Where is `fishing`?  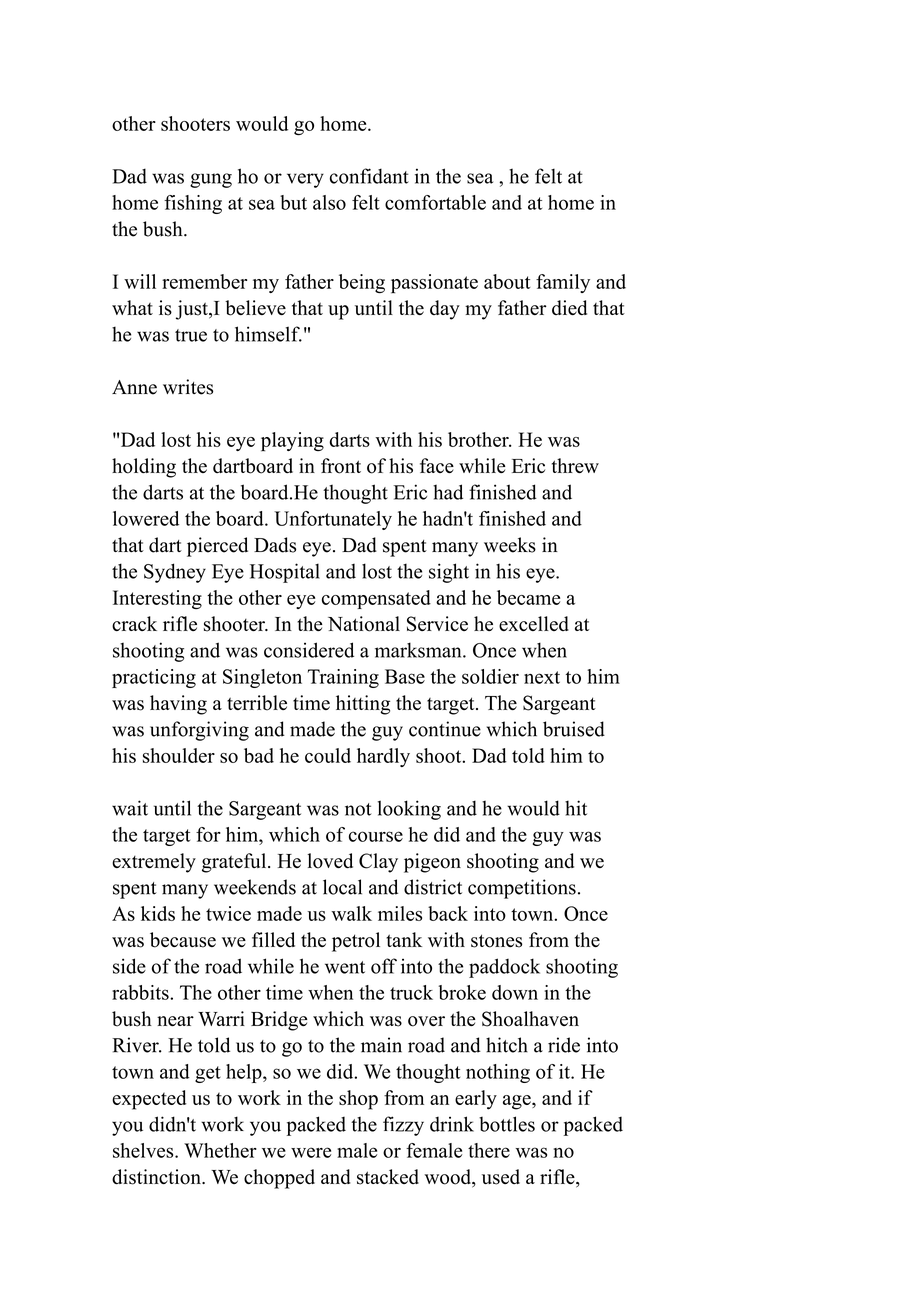
fishing is located at coordinates (193, 204).
